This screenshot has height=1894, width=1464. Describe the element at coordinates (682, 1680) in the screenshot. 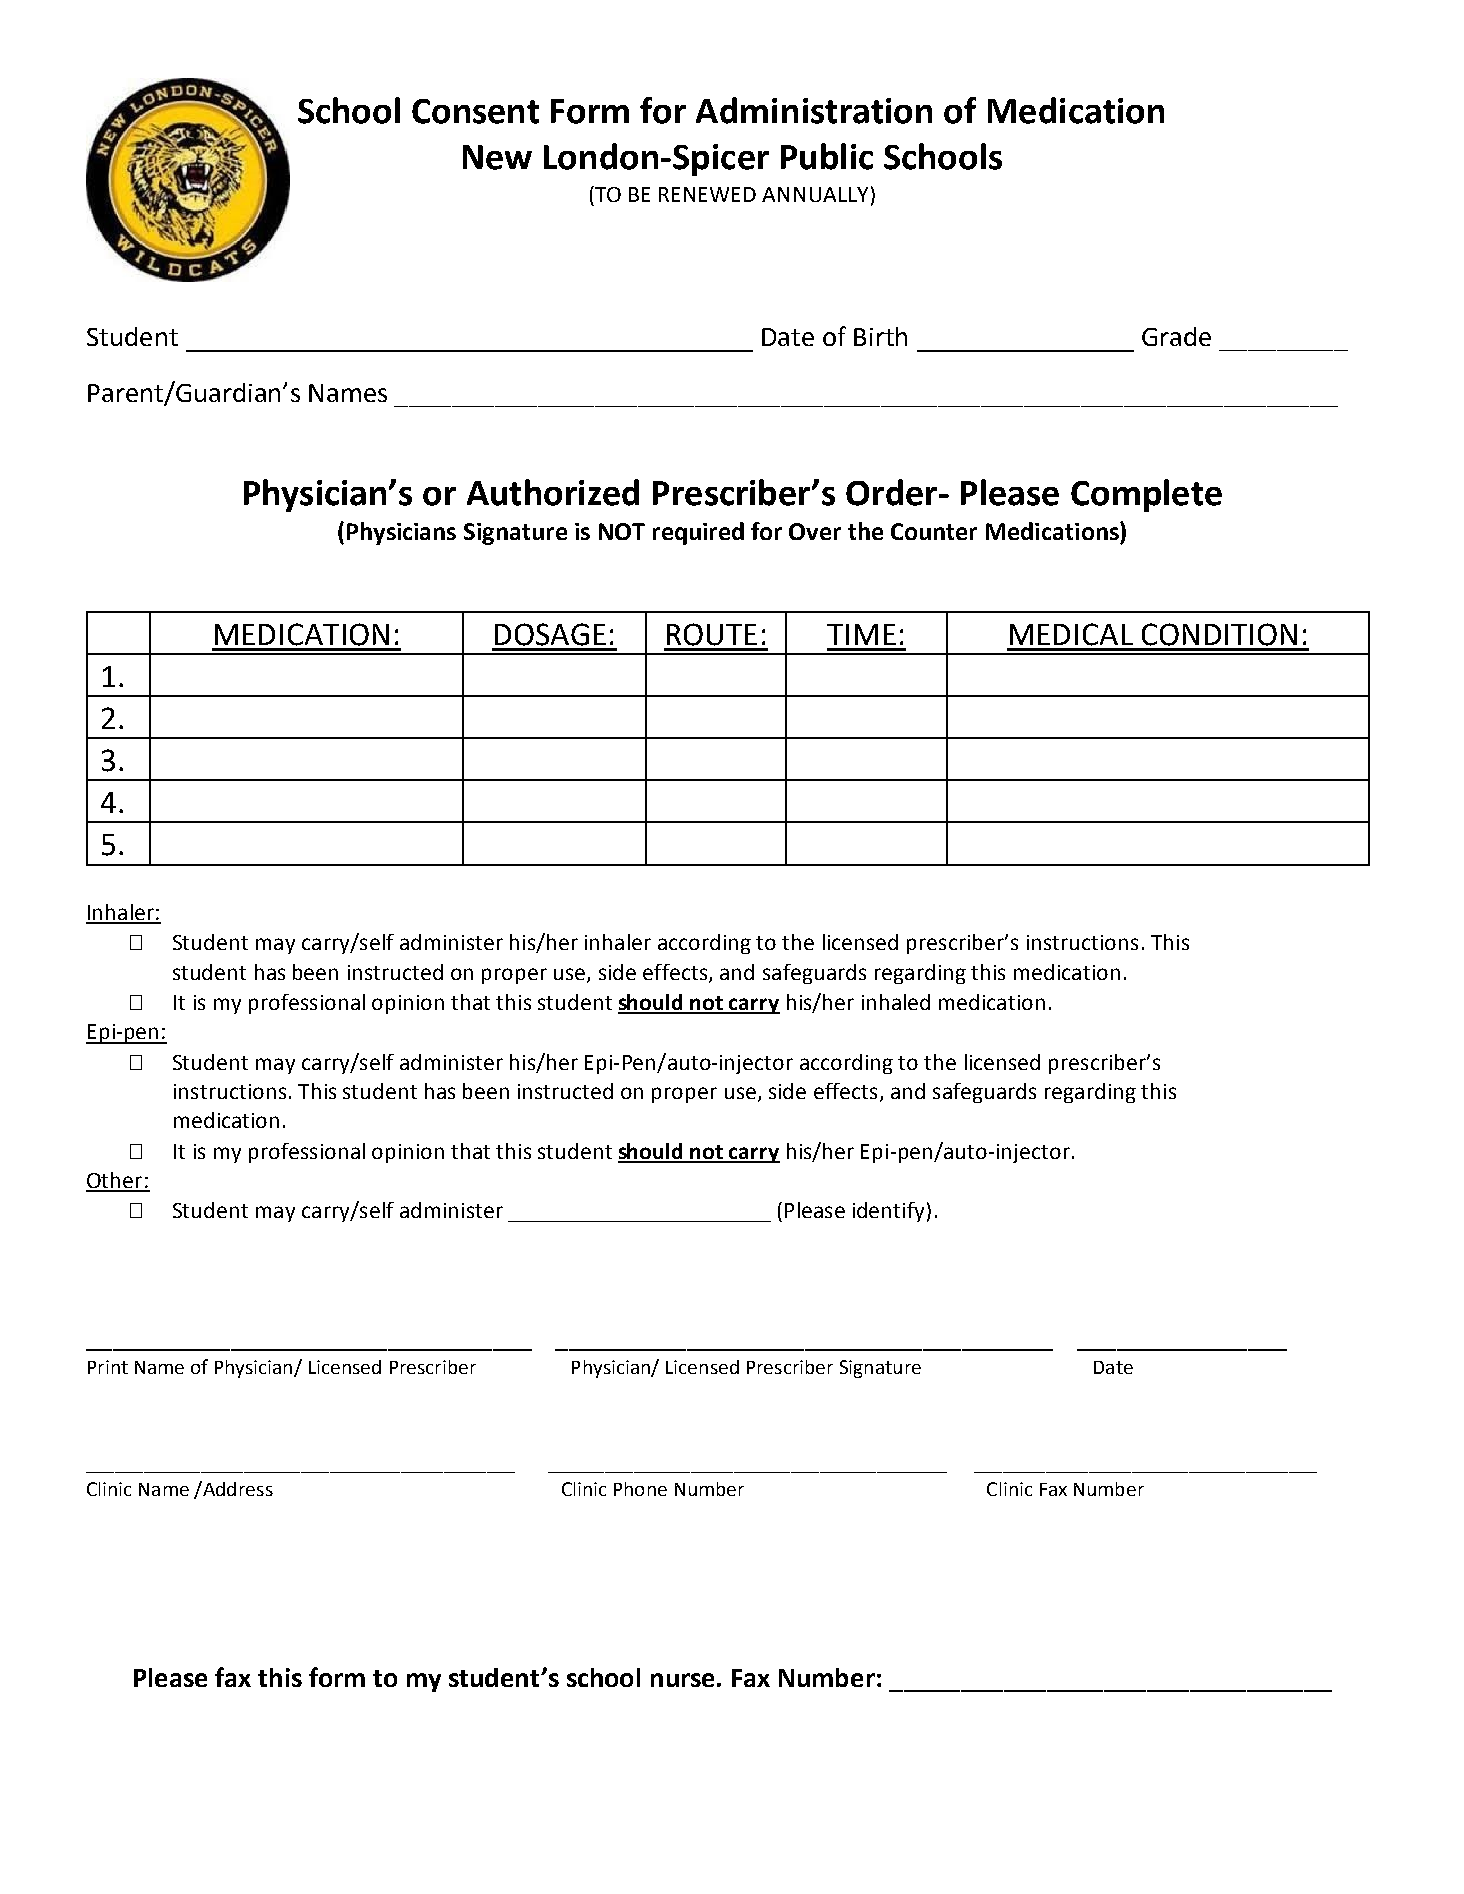

I see `nurse` at that location.
